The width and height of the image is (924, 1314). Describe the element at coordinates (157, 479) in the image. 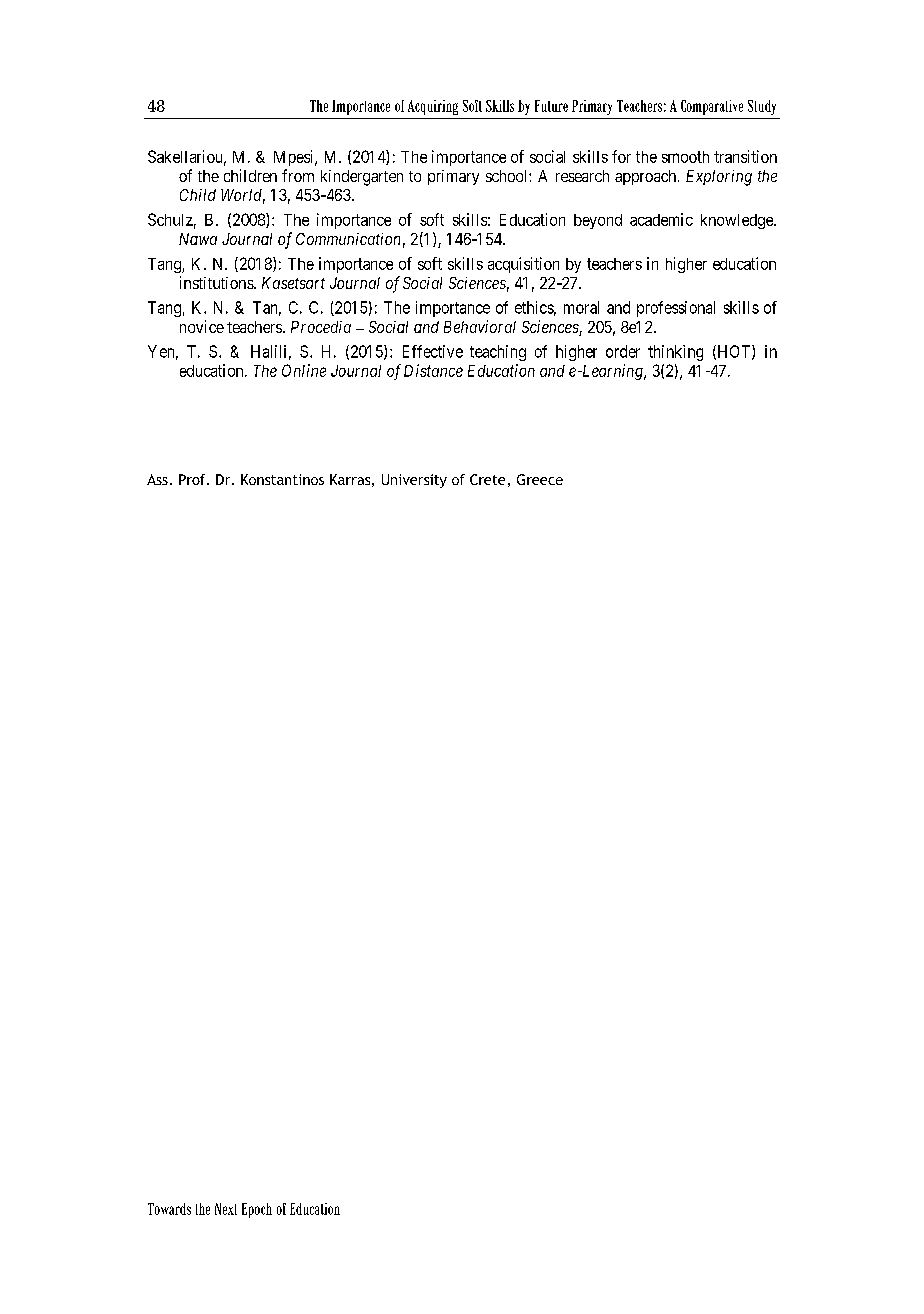

I see `Ass` at that location.
